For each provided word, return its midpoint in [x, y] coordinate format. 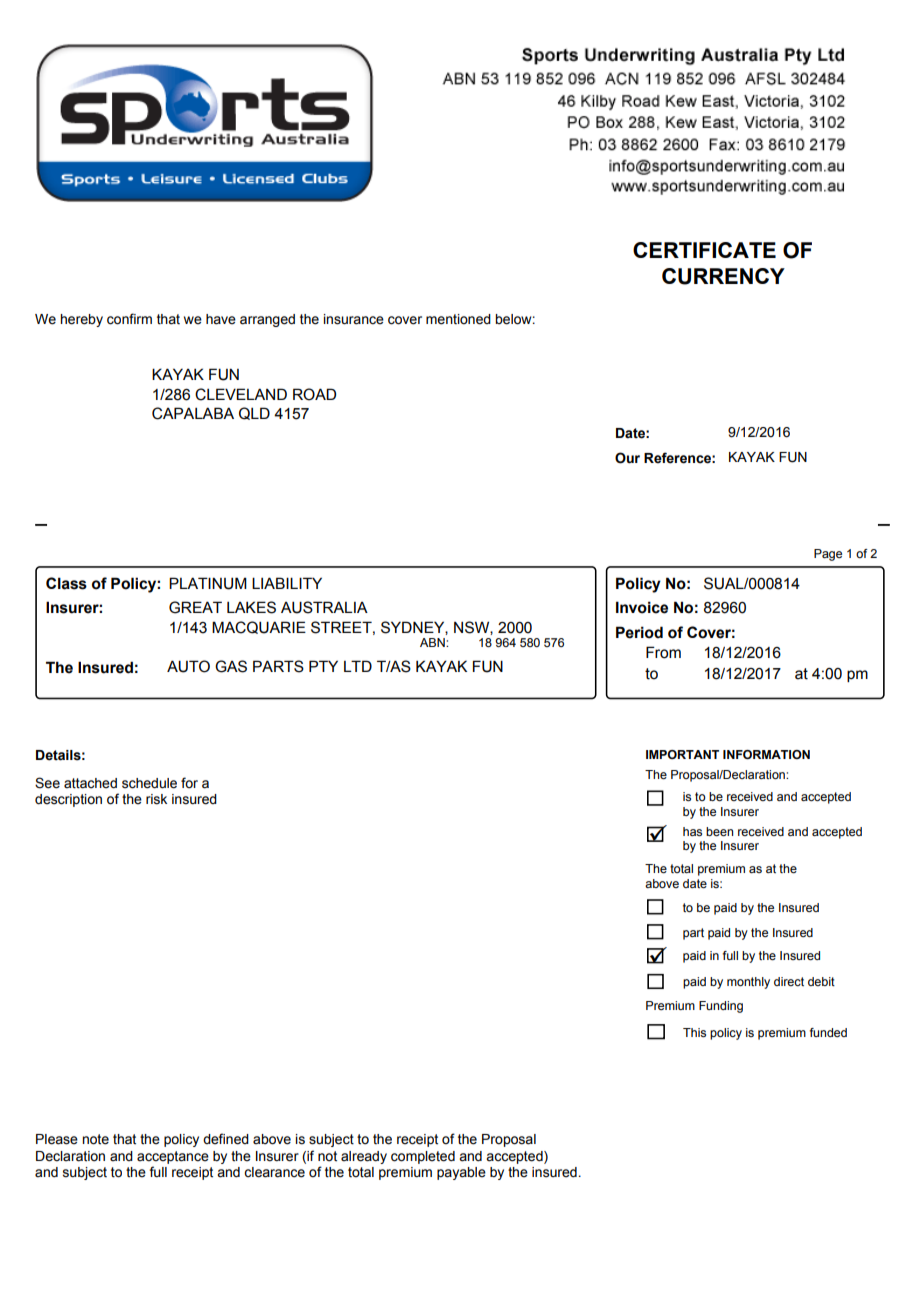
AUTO [188, 666]
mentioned [458, 319]
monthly [748, 983]
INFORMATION [766, 754]
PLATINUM [208, 583]
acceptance [173, 1157]
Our [627, 458]
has [692, 831]
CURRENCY [723, 276]
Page [828, 555]
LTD [358, 666]
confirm [129, 319]
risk [156, 799]
